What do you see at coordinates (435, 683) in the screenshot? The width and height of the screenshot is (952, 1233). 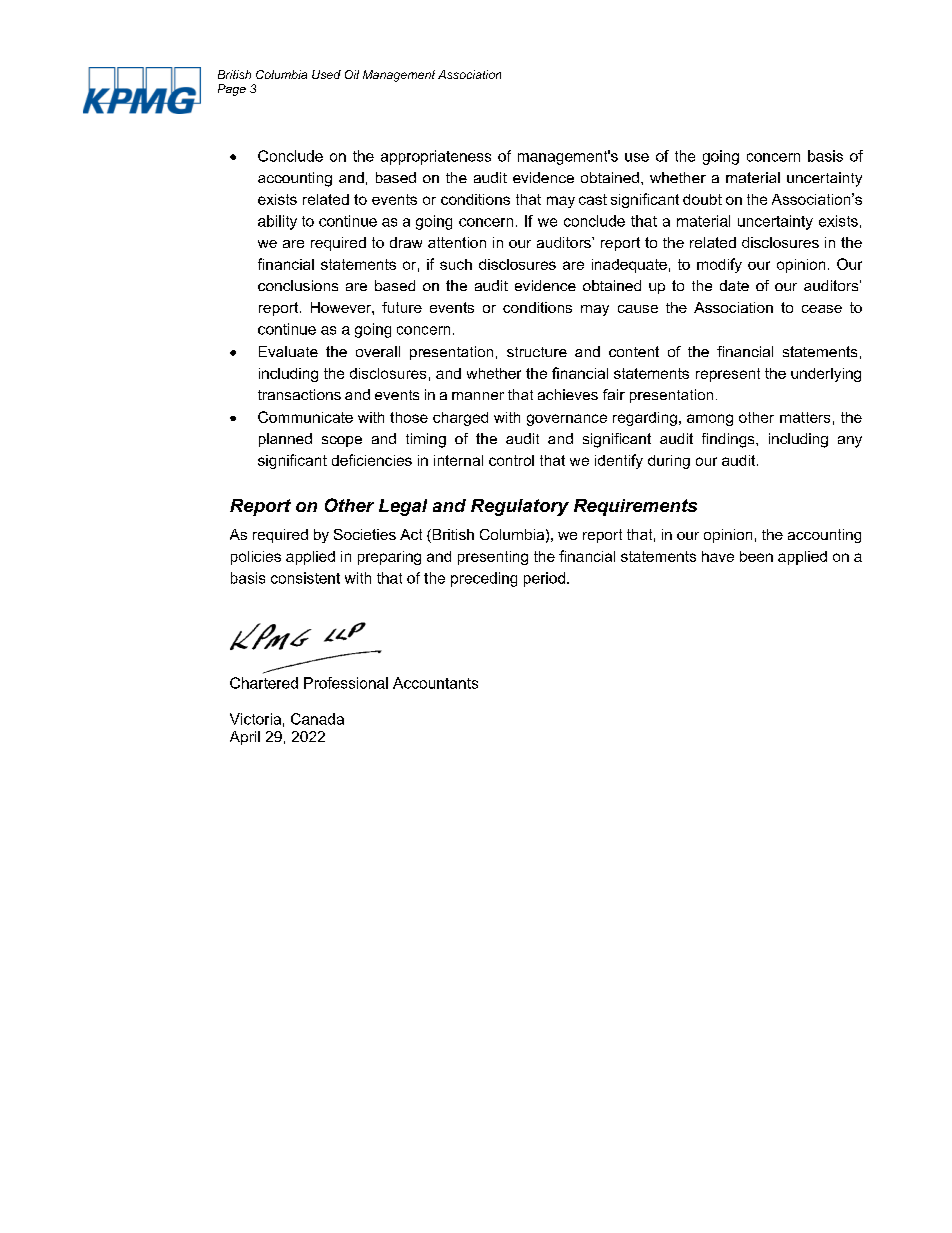 I see `Accountants` at bounding box center [435, 683].
